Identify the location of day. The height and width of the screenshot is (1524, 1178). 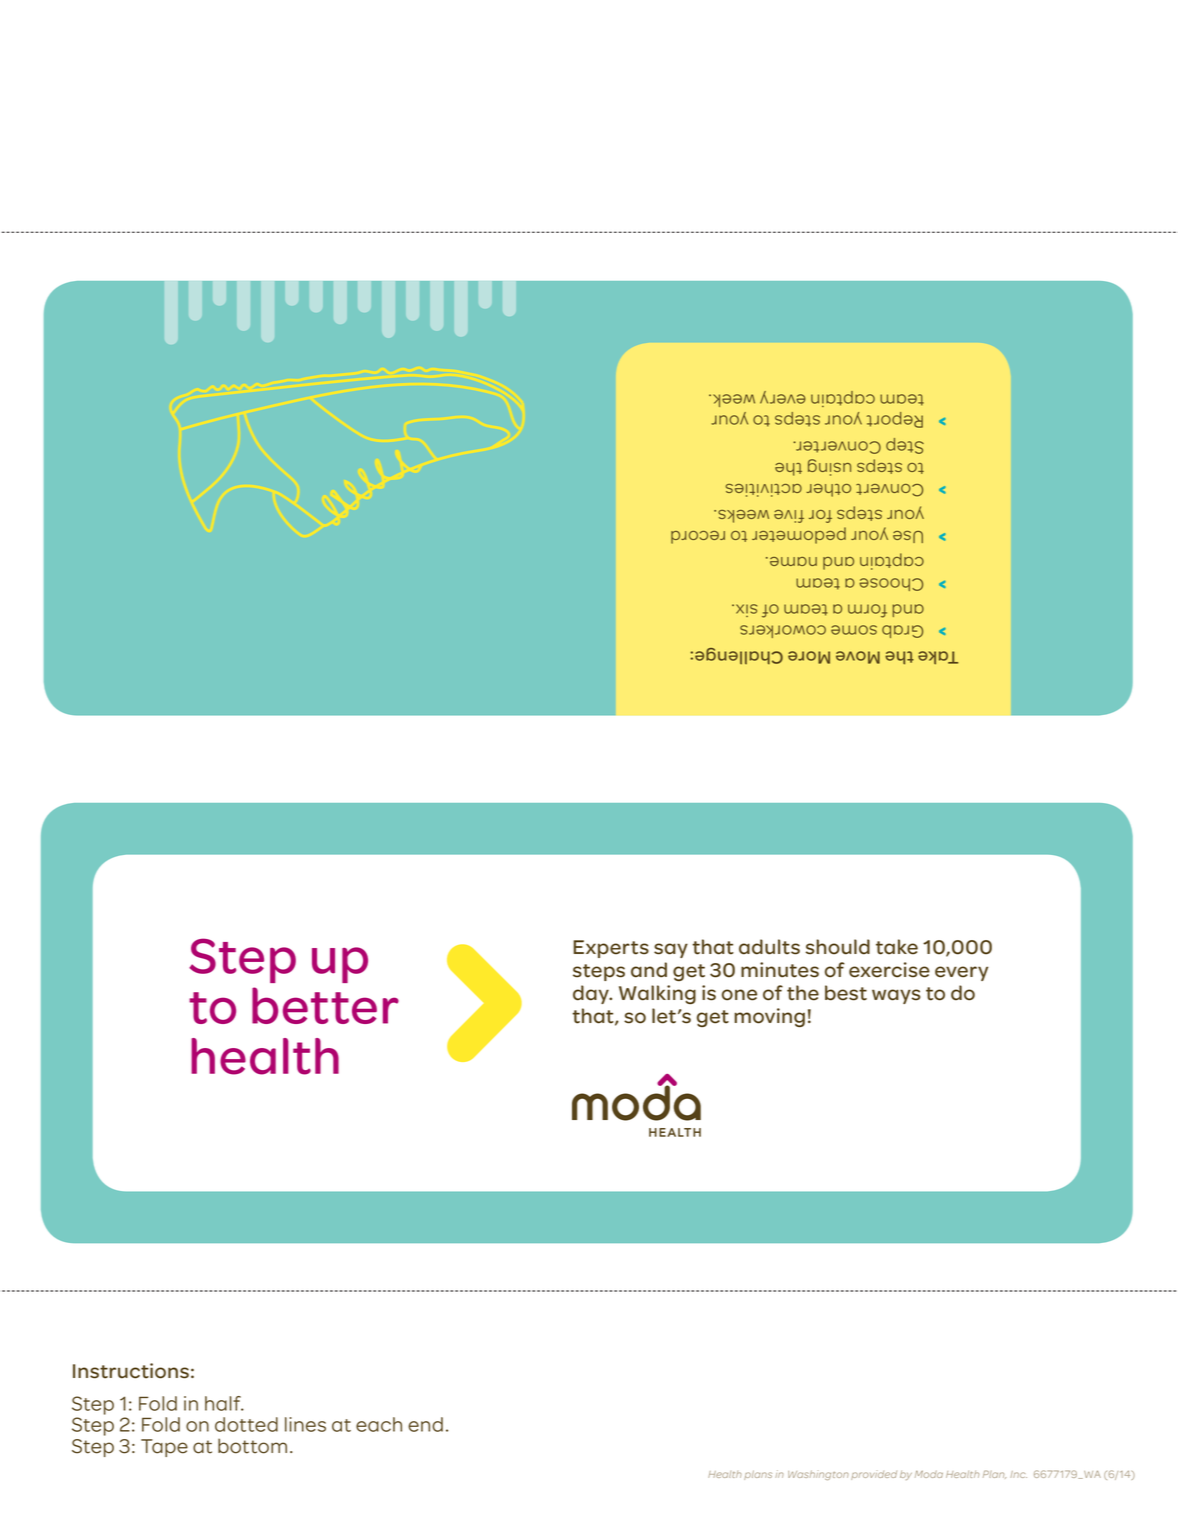
(592, 994).
